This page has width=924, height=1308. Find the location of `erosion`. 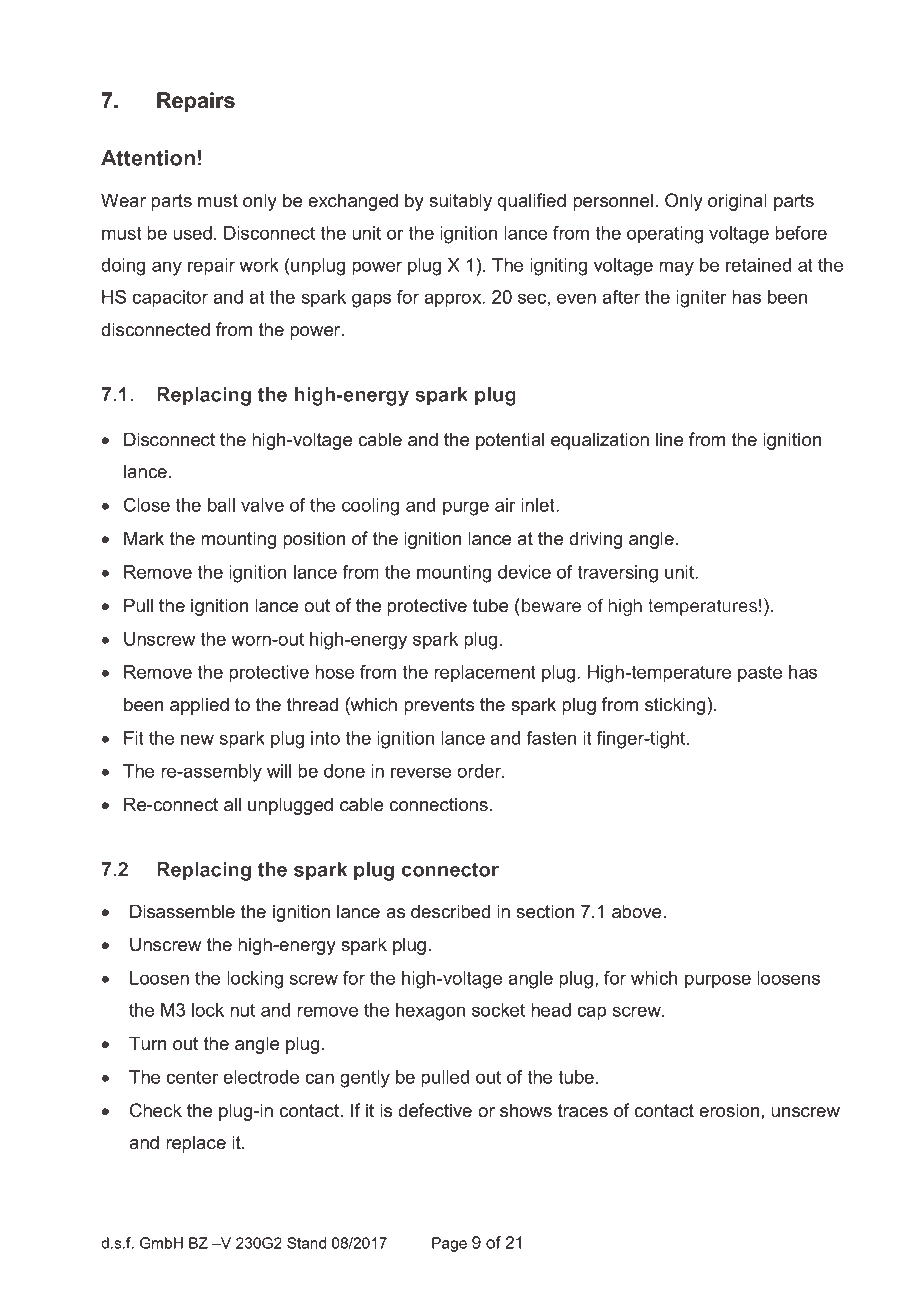

erosion is located at coordinates (730, 1110).
